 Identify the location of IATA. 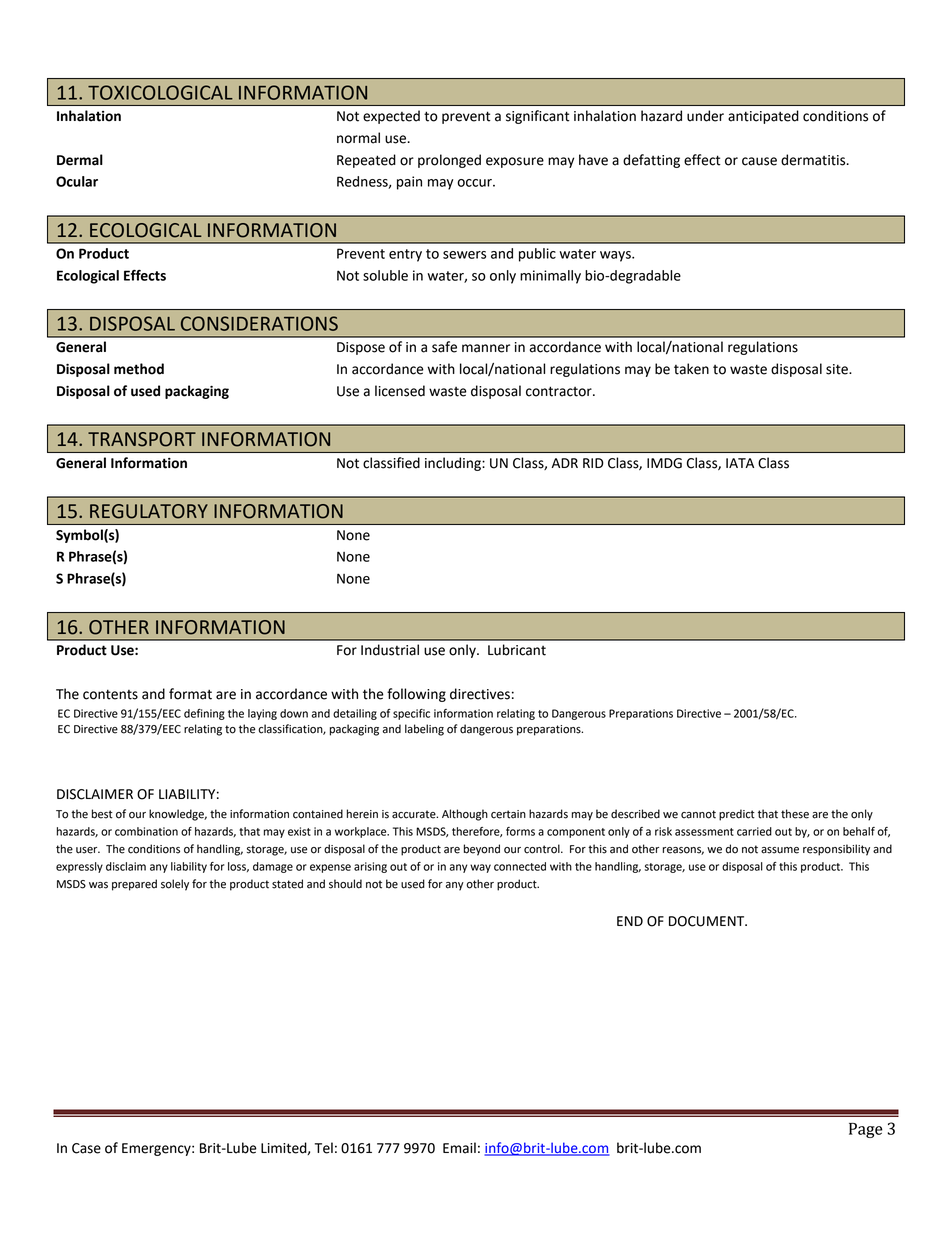
(740, 463).
